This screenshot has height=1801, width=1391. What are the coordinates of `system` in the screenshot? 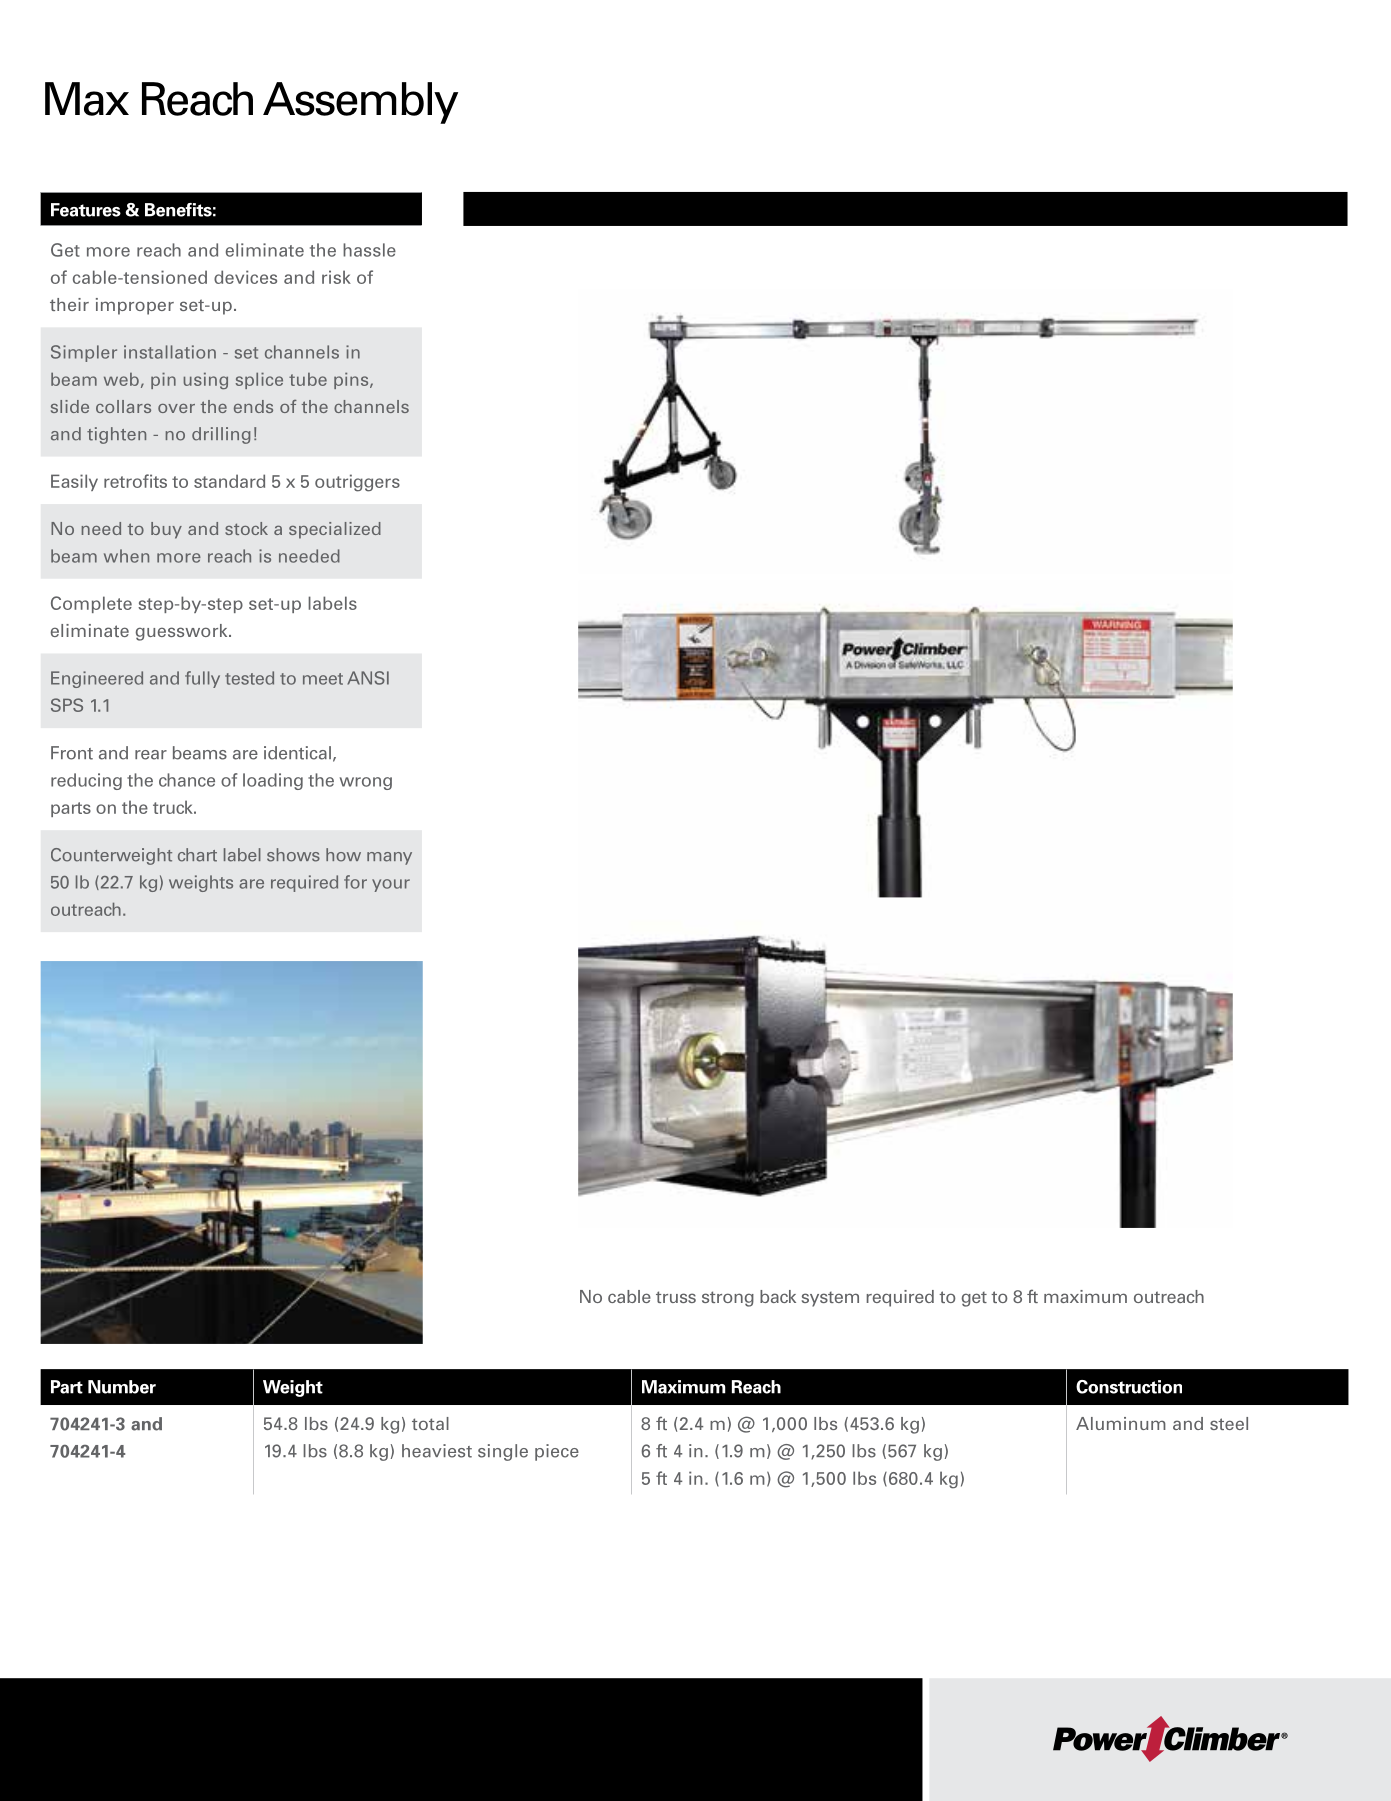 It's located at (830, 1299).
